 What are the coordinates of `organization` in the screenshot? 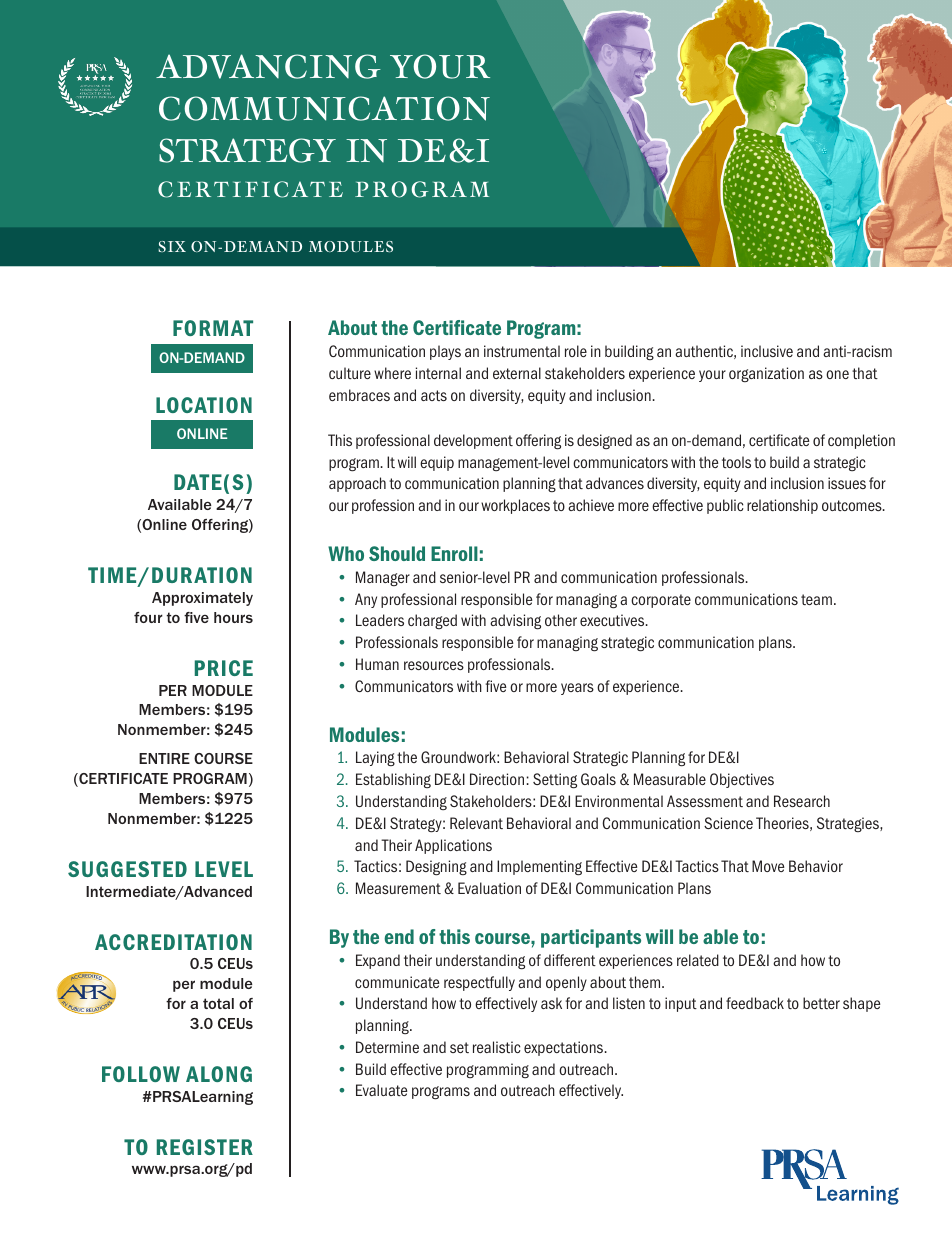 It's located at (766, 374).
